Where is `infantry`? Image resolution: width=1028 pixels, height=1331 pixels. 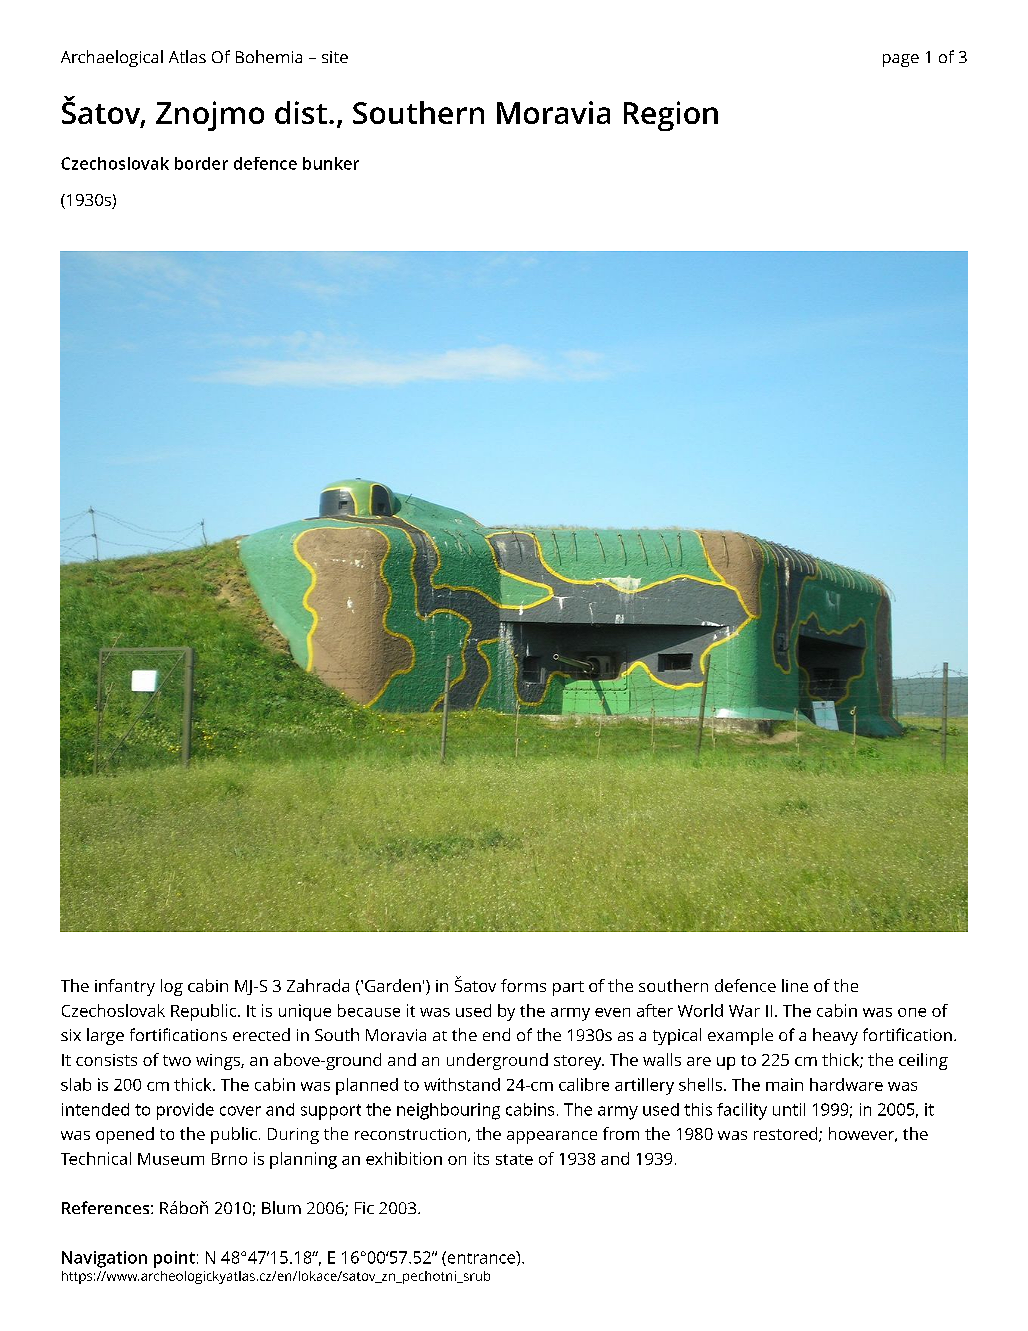
infantry is located at coordinates (125, 987).
